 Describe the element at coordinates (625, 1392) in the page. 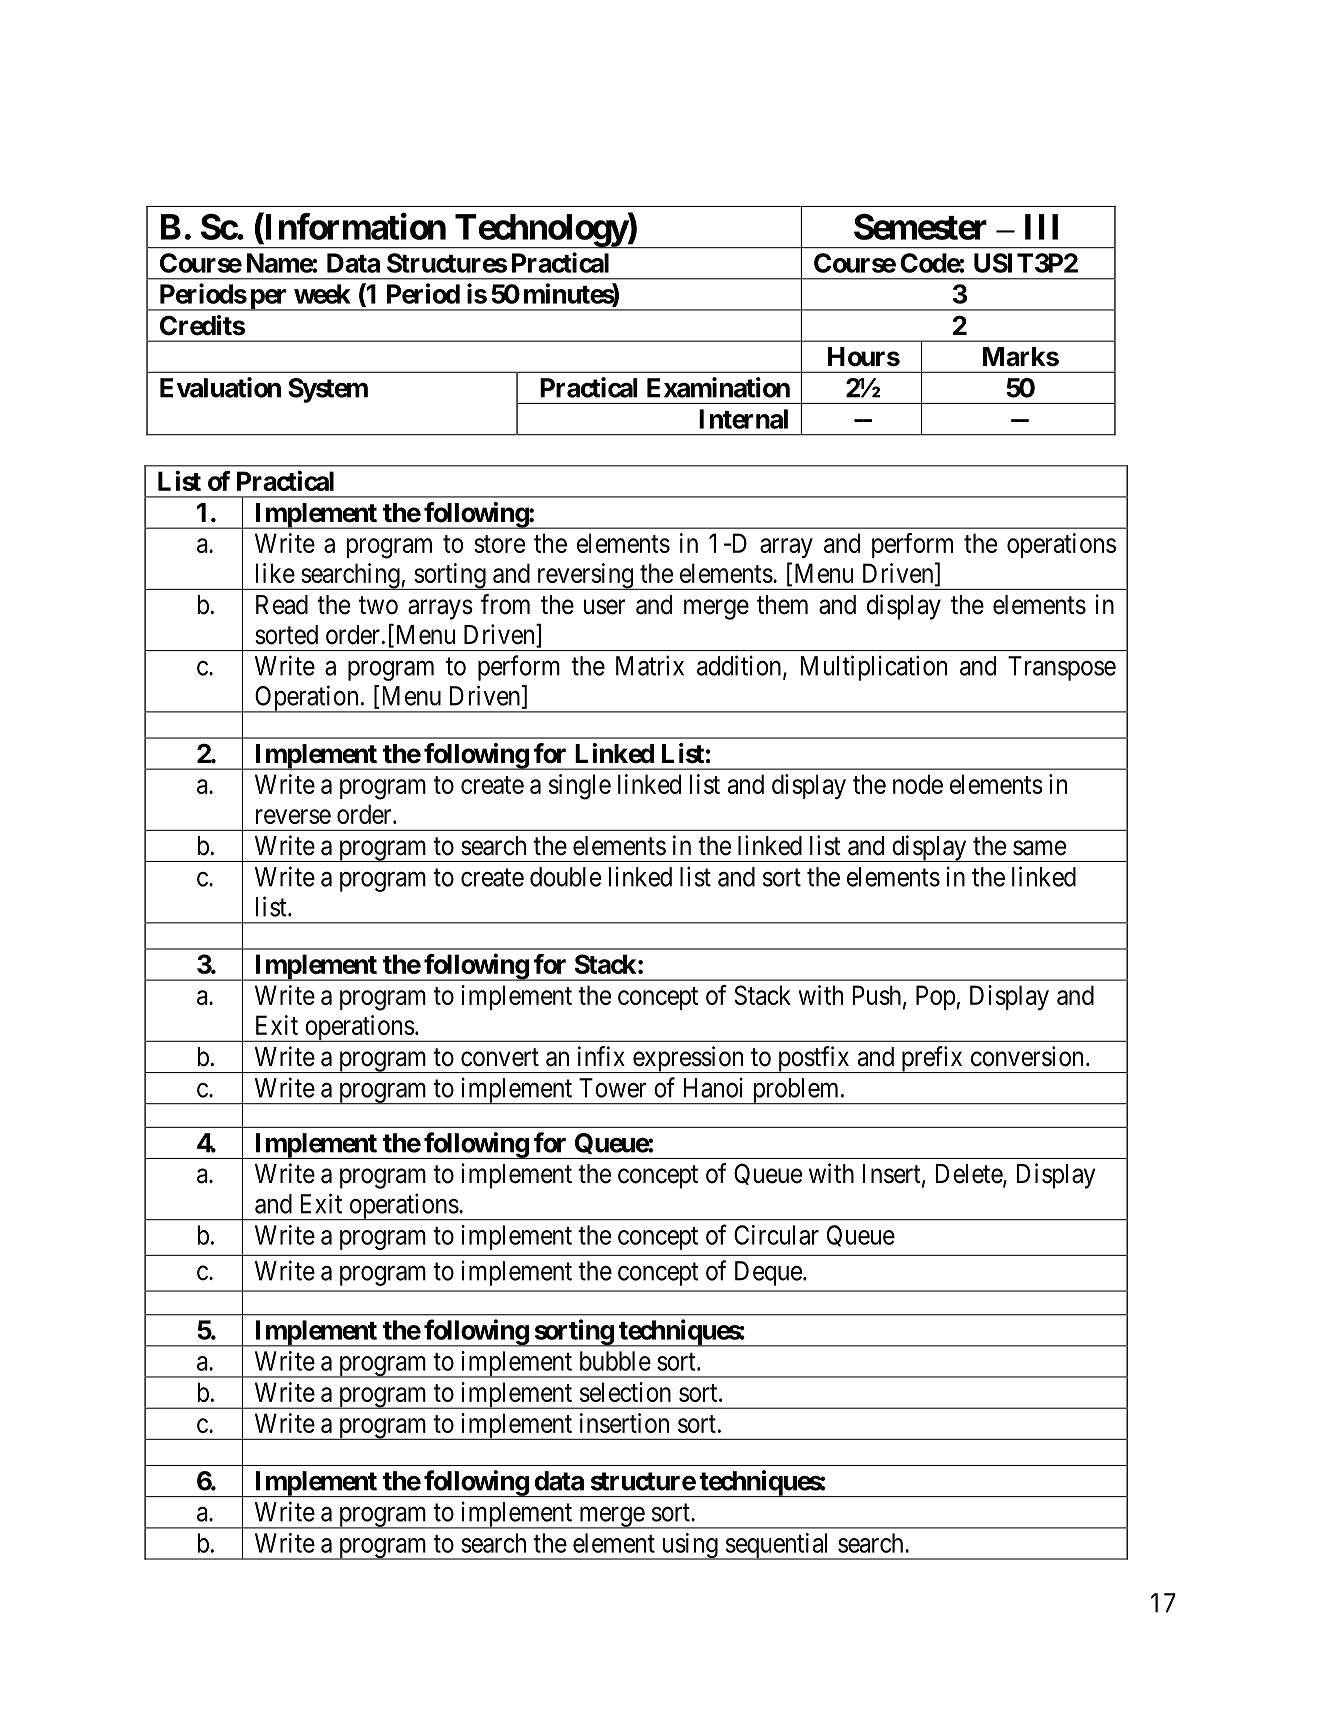

I see `selection` at that location.
